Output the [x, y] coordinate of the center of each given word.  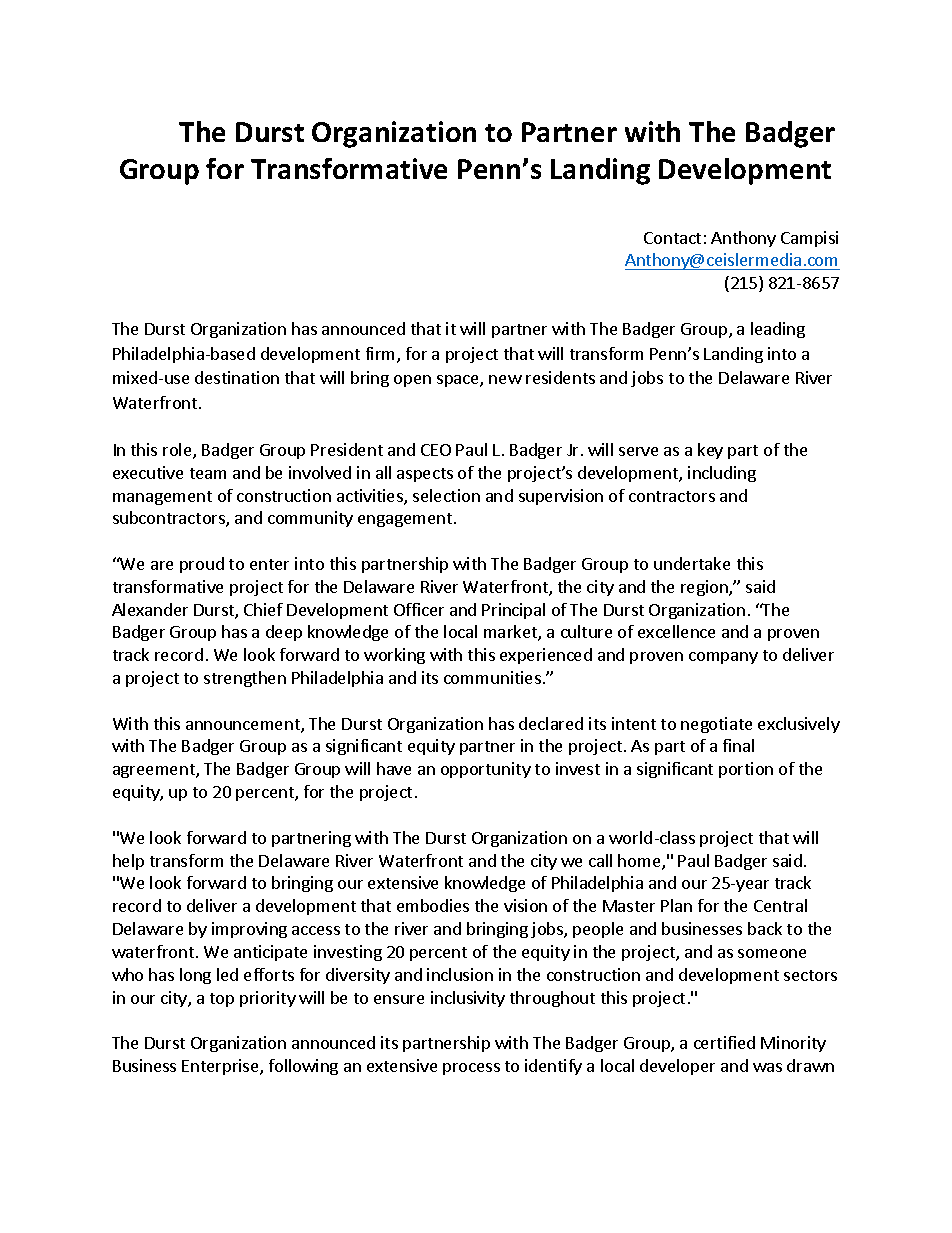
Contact [672, 238]
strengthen [245, 679]
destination [237, 377]
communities [492, 677]
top [222, 1000]
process [471, 1069]
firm [382, 355]
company [723, 658]
